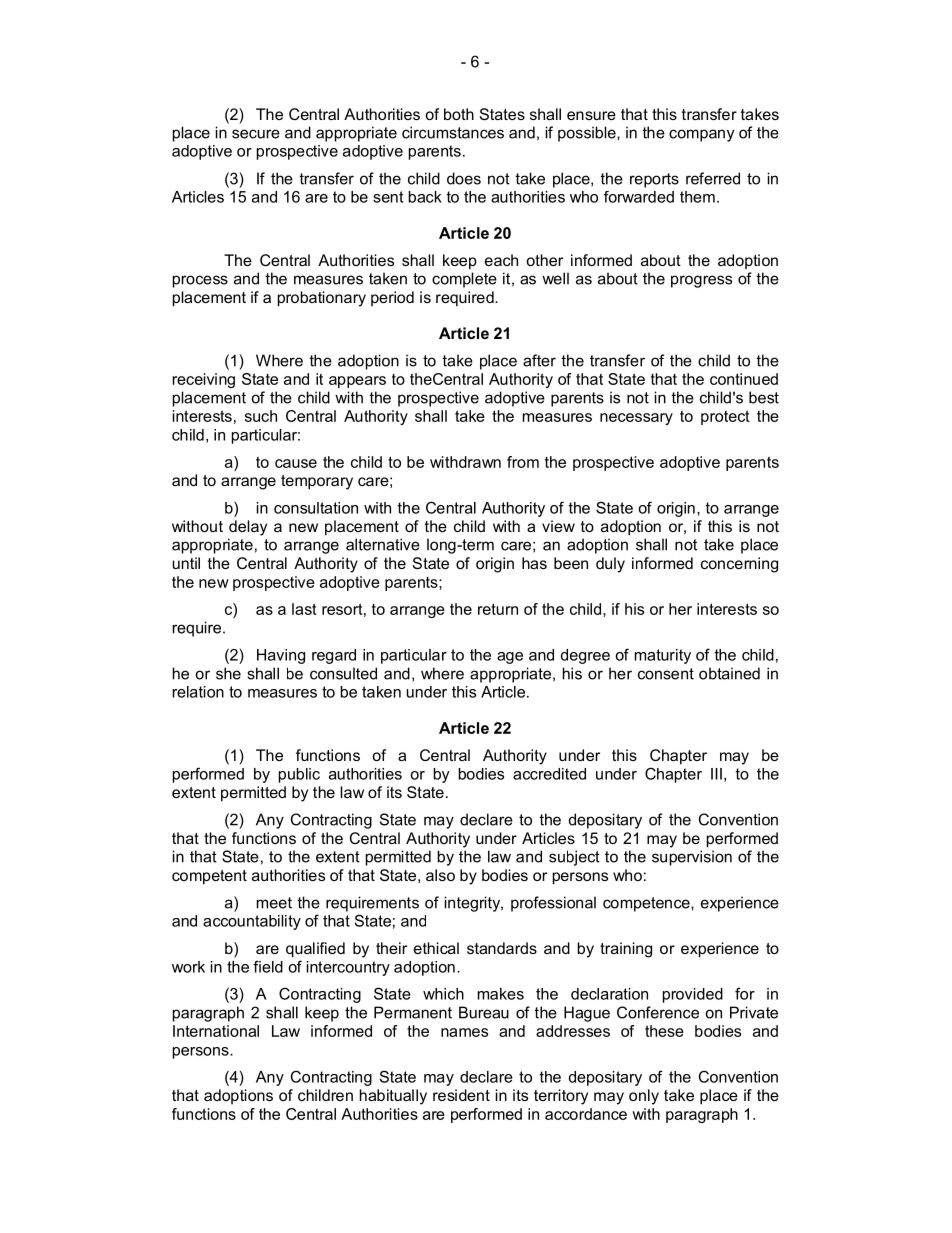  I want to click on circumstances, so click(453, 132).
